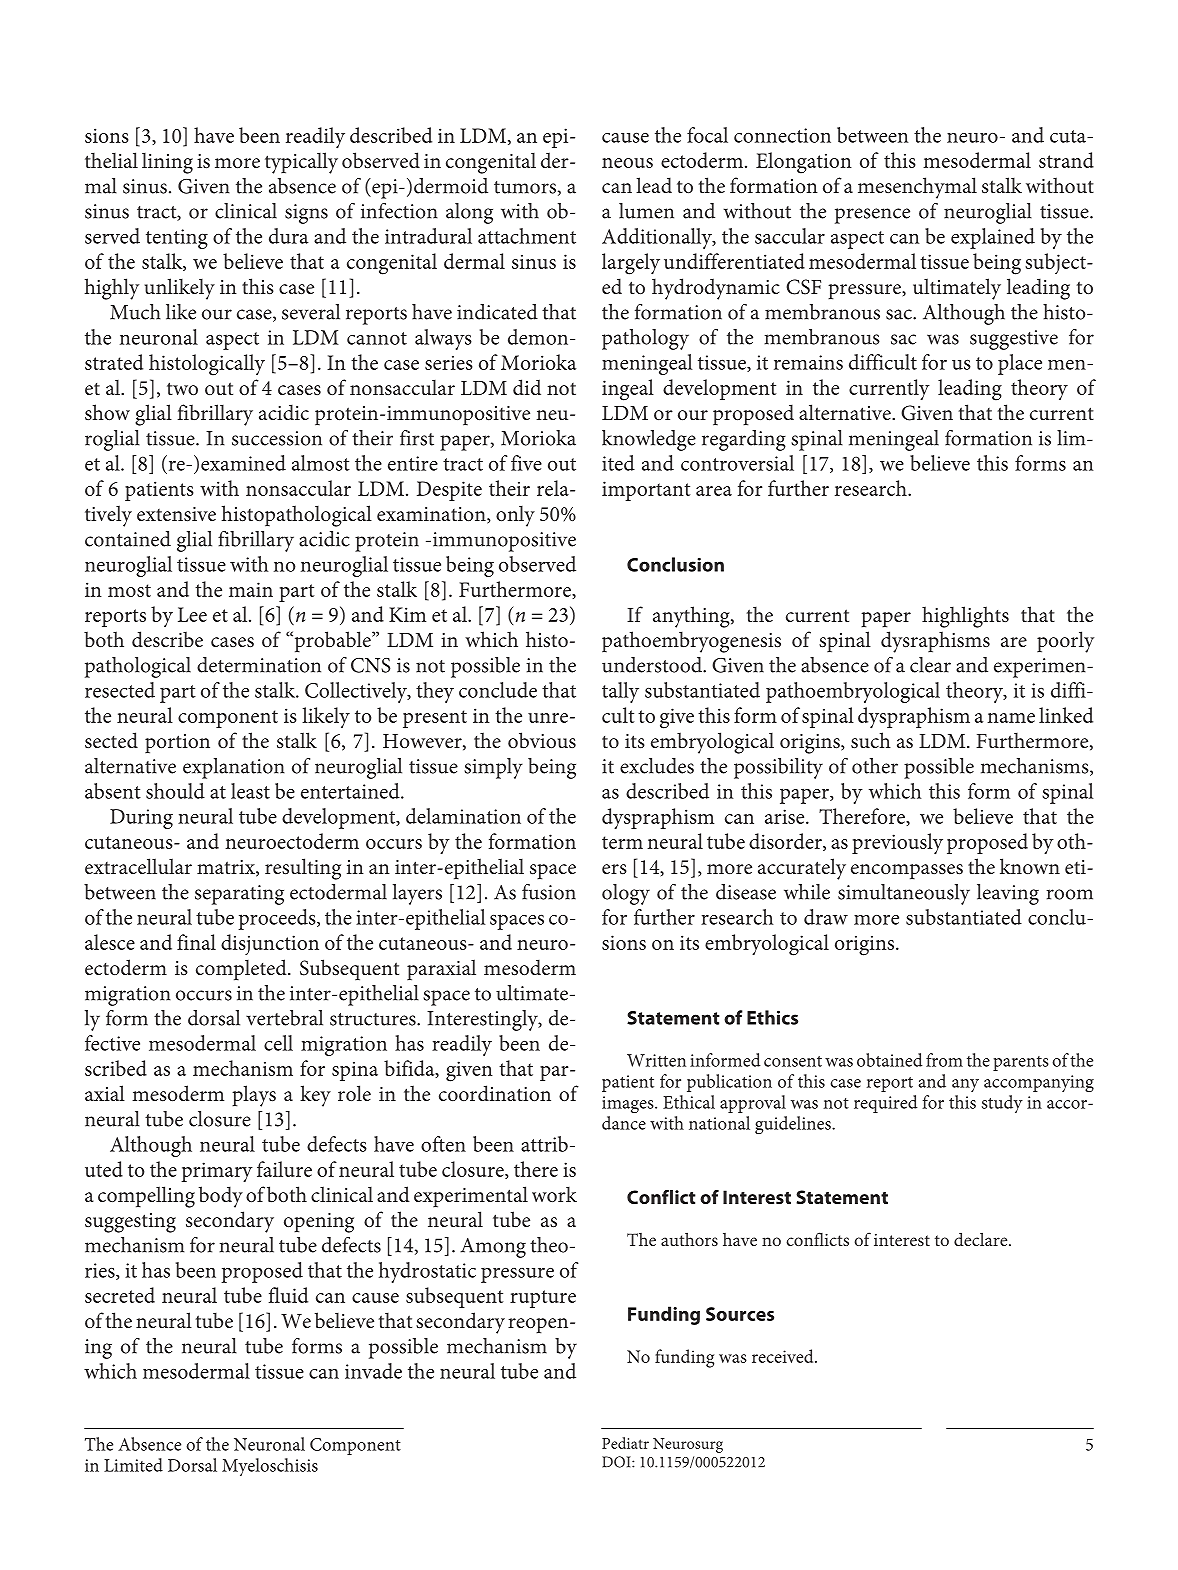 Image resolution: width=1178 pixels, height=1570 pixels. I want to click on place, so click(1020, 364).
